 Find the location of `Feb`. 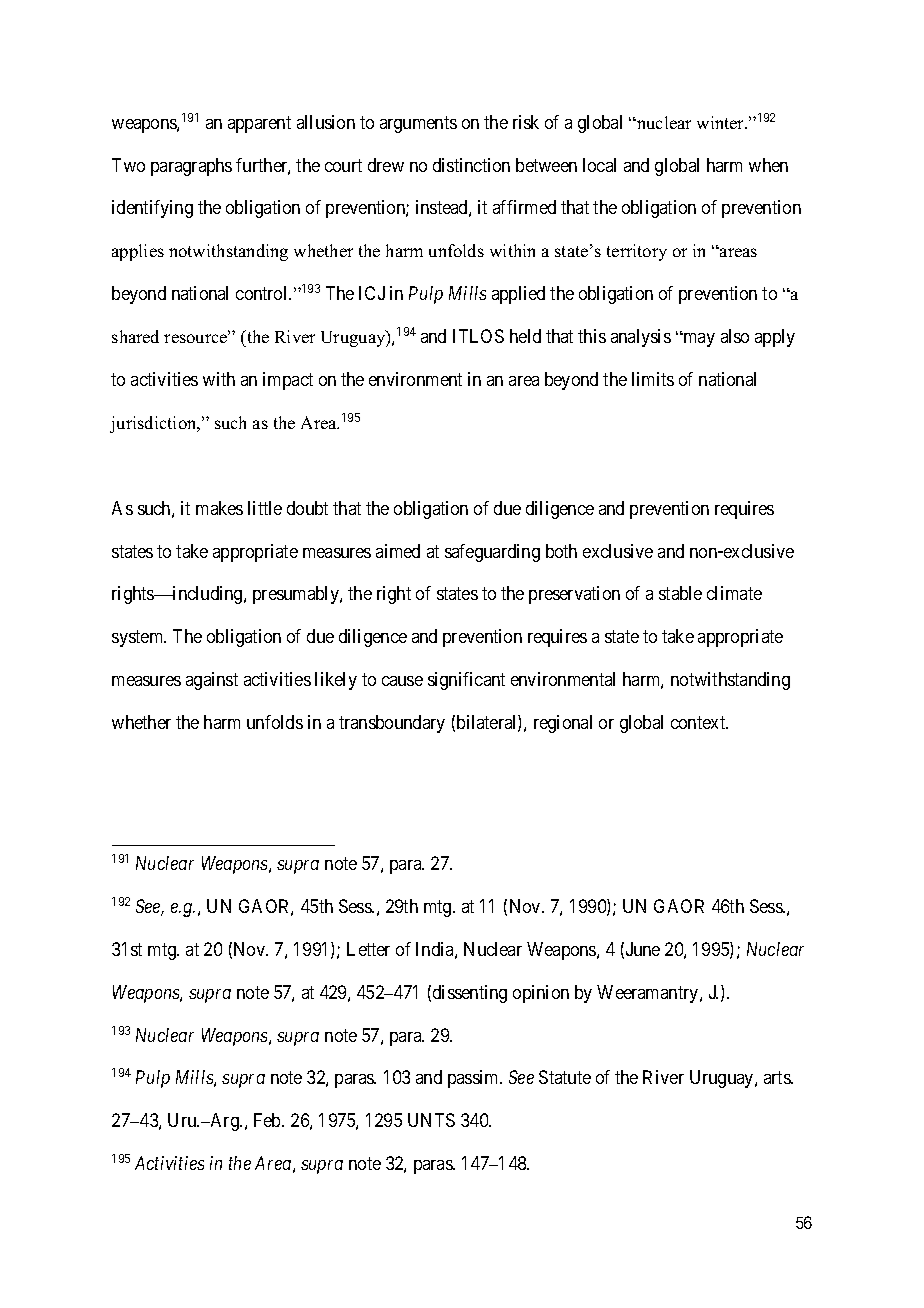

Feb is located at coordinates (268, 1120).
